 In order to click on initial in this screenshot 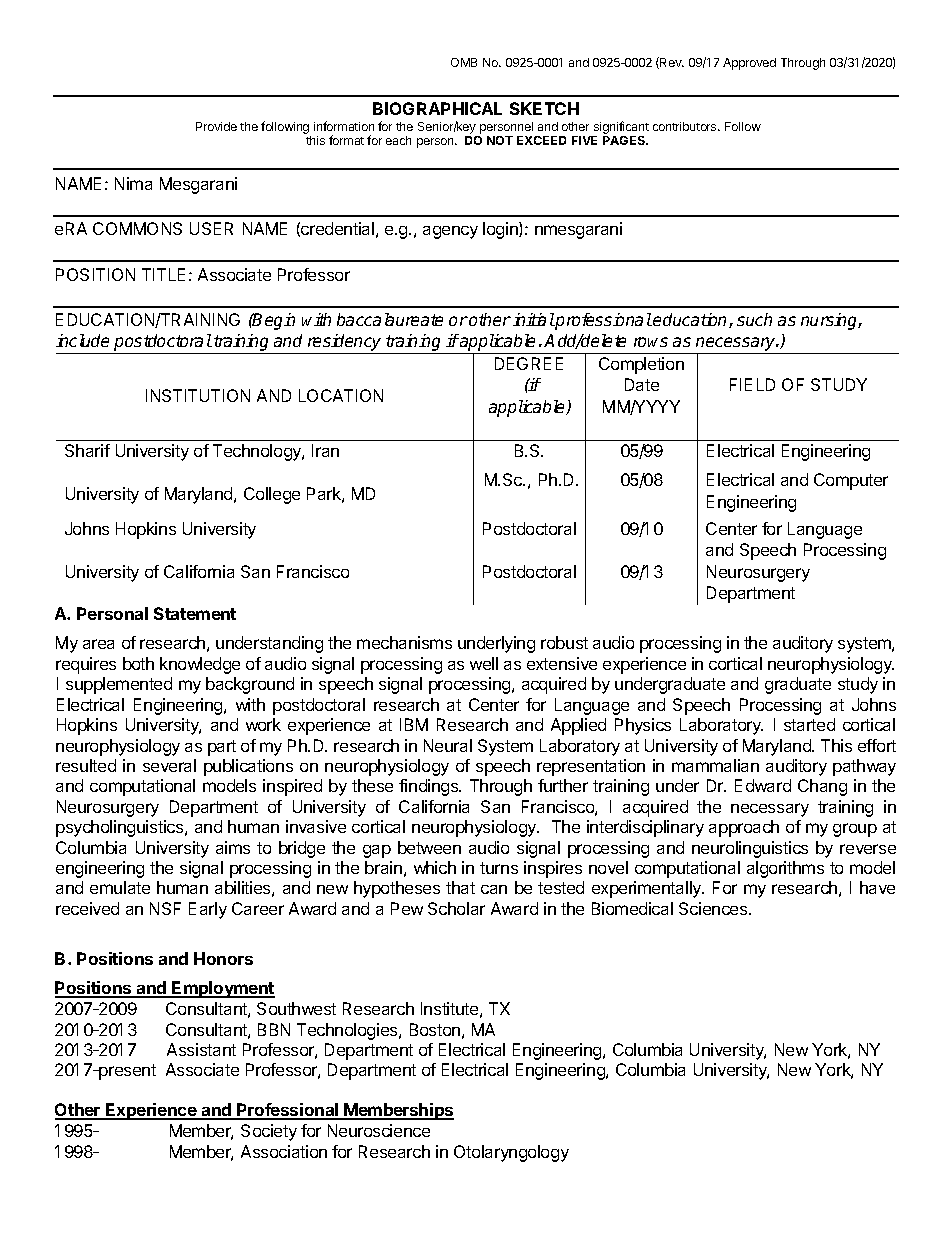, I will do `click(534, 319)`.
